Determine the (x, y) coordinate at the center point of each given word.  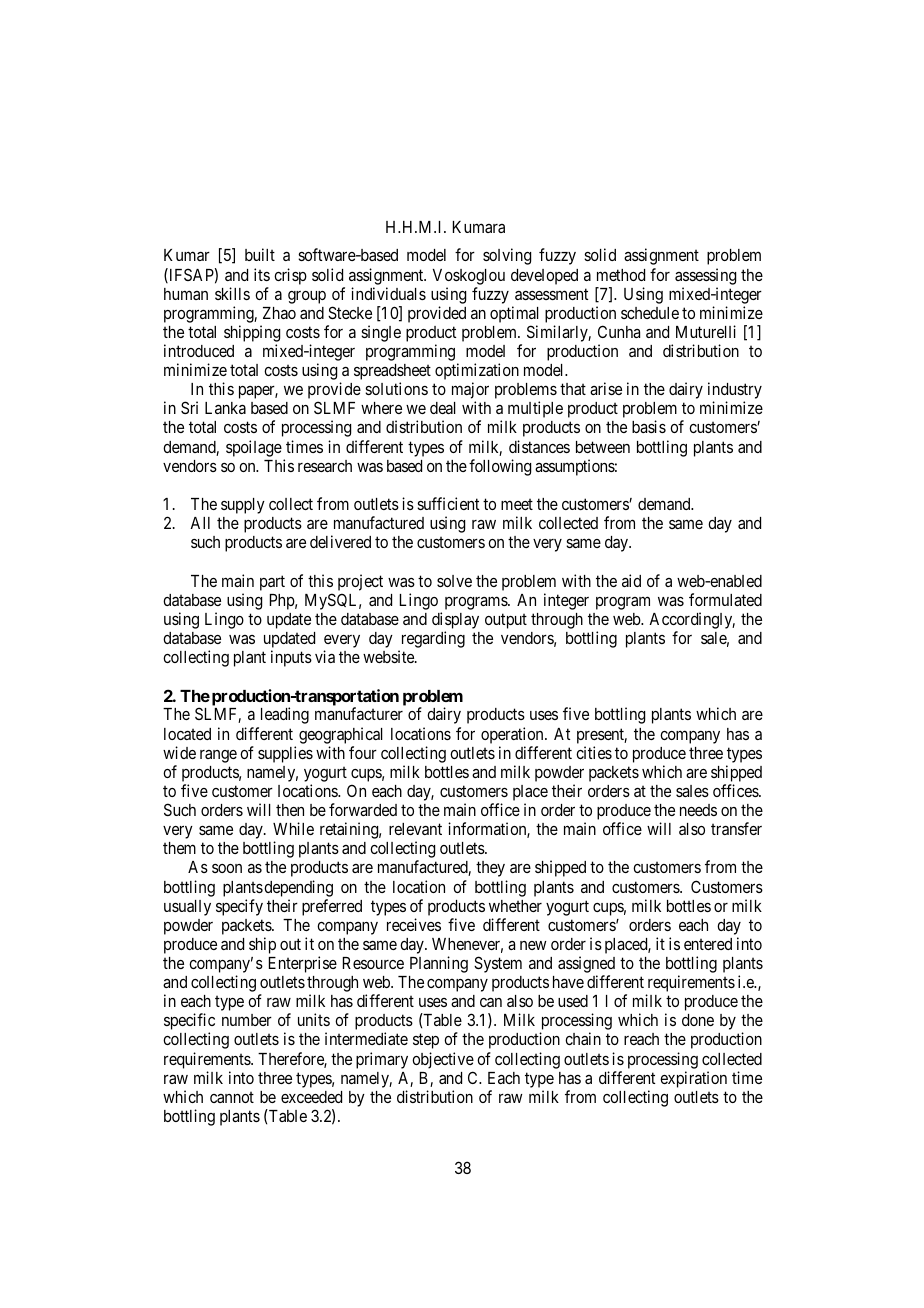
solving (507, 256)
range (218, 756)
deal (443, 408)
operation (513, 735)
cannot (232, 1097)
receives (414, 924)
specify (239, 907)
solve (454, 581)
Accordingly (692, 620)
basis (649, 426)
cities (594, 752)
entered (708, 944)
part (272, 583)
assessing (705, 276)
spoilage (254, 448)
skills (232, 293)
